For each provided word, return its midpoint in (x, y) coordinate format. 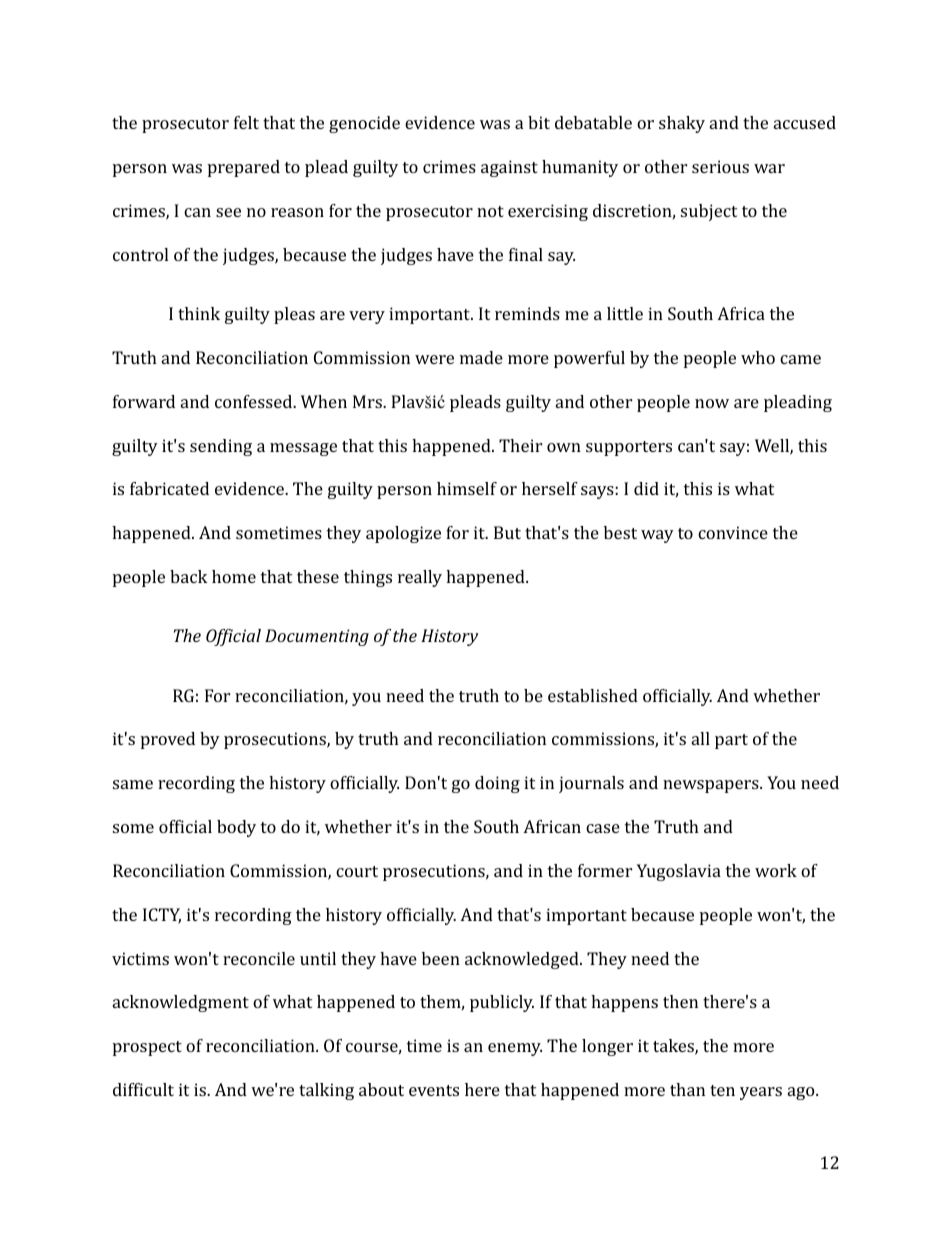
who (758, 357)
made (481, 357)
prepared (244, 168)
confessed (255, 401)
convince (733, 532)
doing (497, 784)
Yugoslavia (679, 872)
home (234, 576)
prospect (147, 1048)
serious (720, 166)
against (509, 168)
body (236, 828)
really (420, 578)
